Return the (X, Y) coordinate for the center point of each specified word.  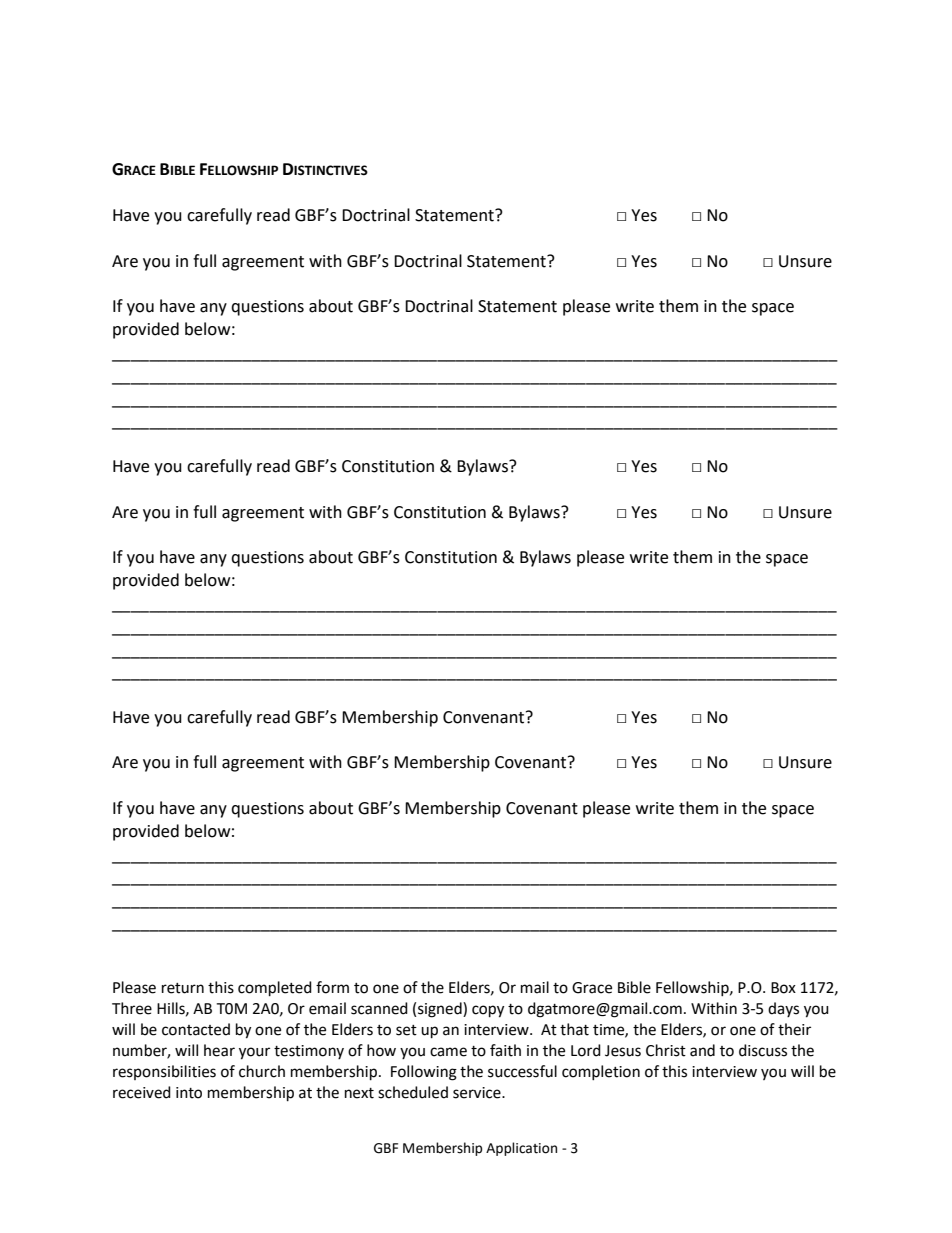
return (183, 988)
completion (601, 1072)
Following (424, 1073)
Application (521, 1149)
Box (783, 988)
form (332, 987)
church (262, 1071)
